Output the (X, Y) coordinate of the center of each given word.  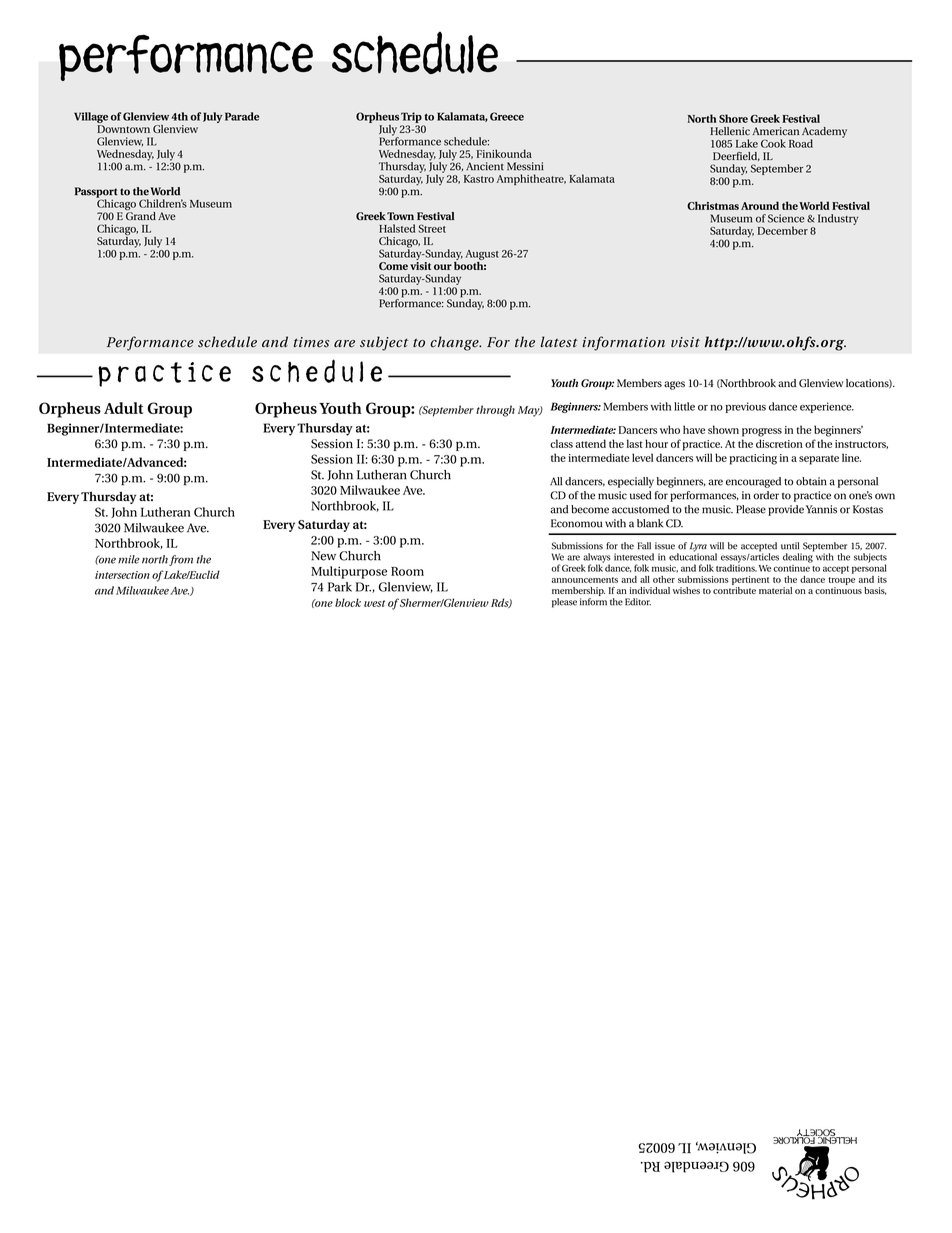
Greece (507, 116)
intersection (122, 575)
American (775, 131)
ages (674, 385)
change (455, 343)
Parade (242, 116)
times (311, 342)
